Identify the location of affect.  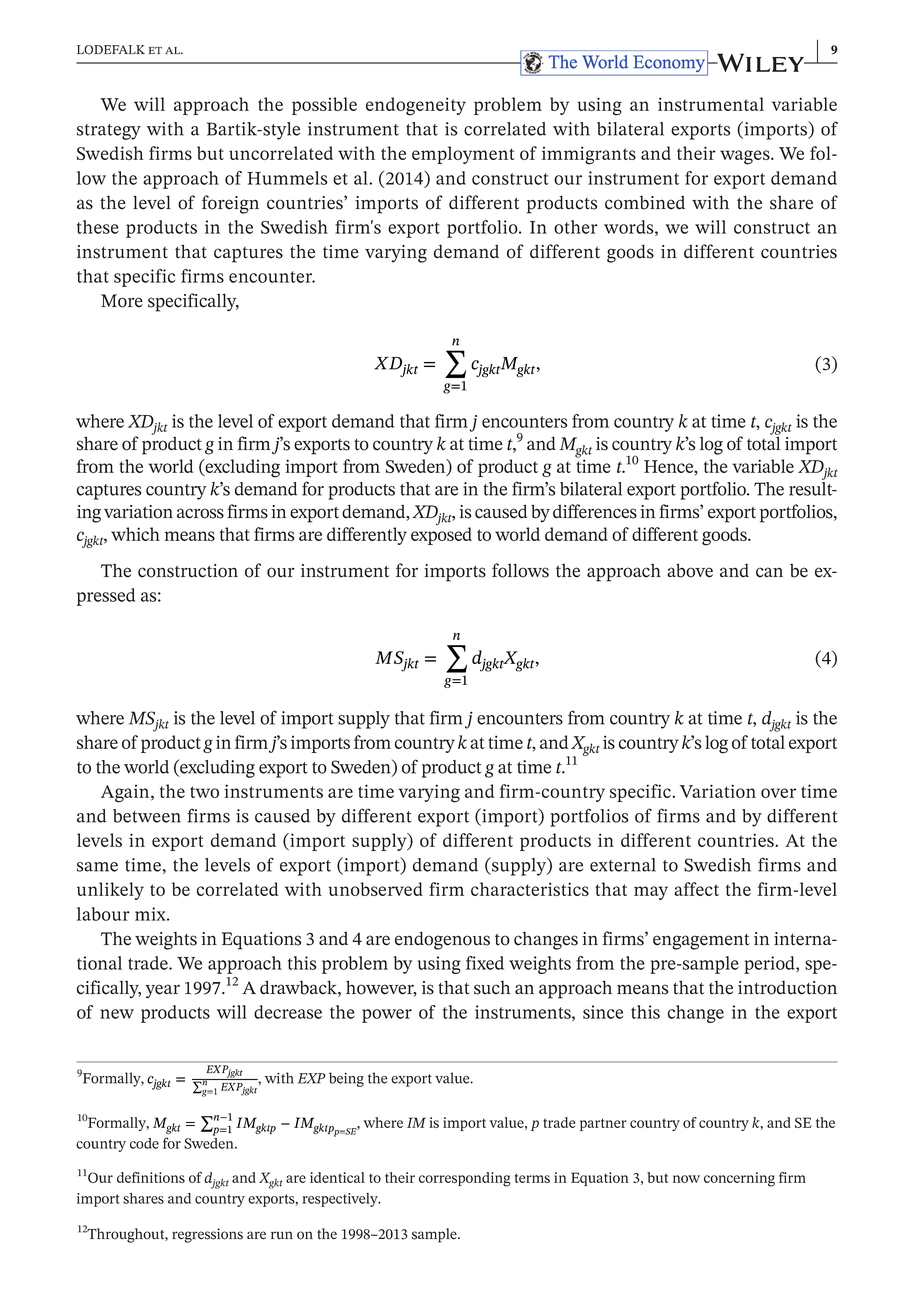
(696, 889).
